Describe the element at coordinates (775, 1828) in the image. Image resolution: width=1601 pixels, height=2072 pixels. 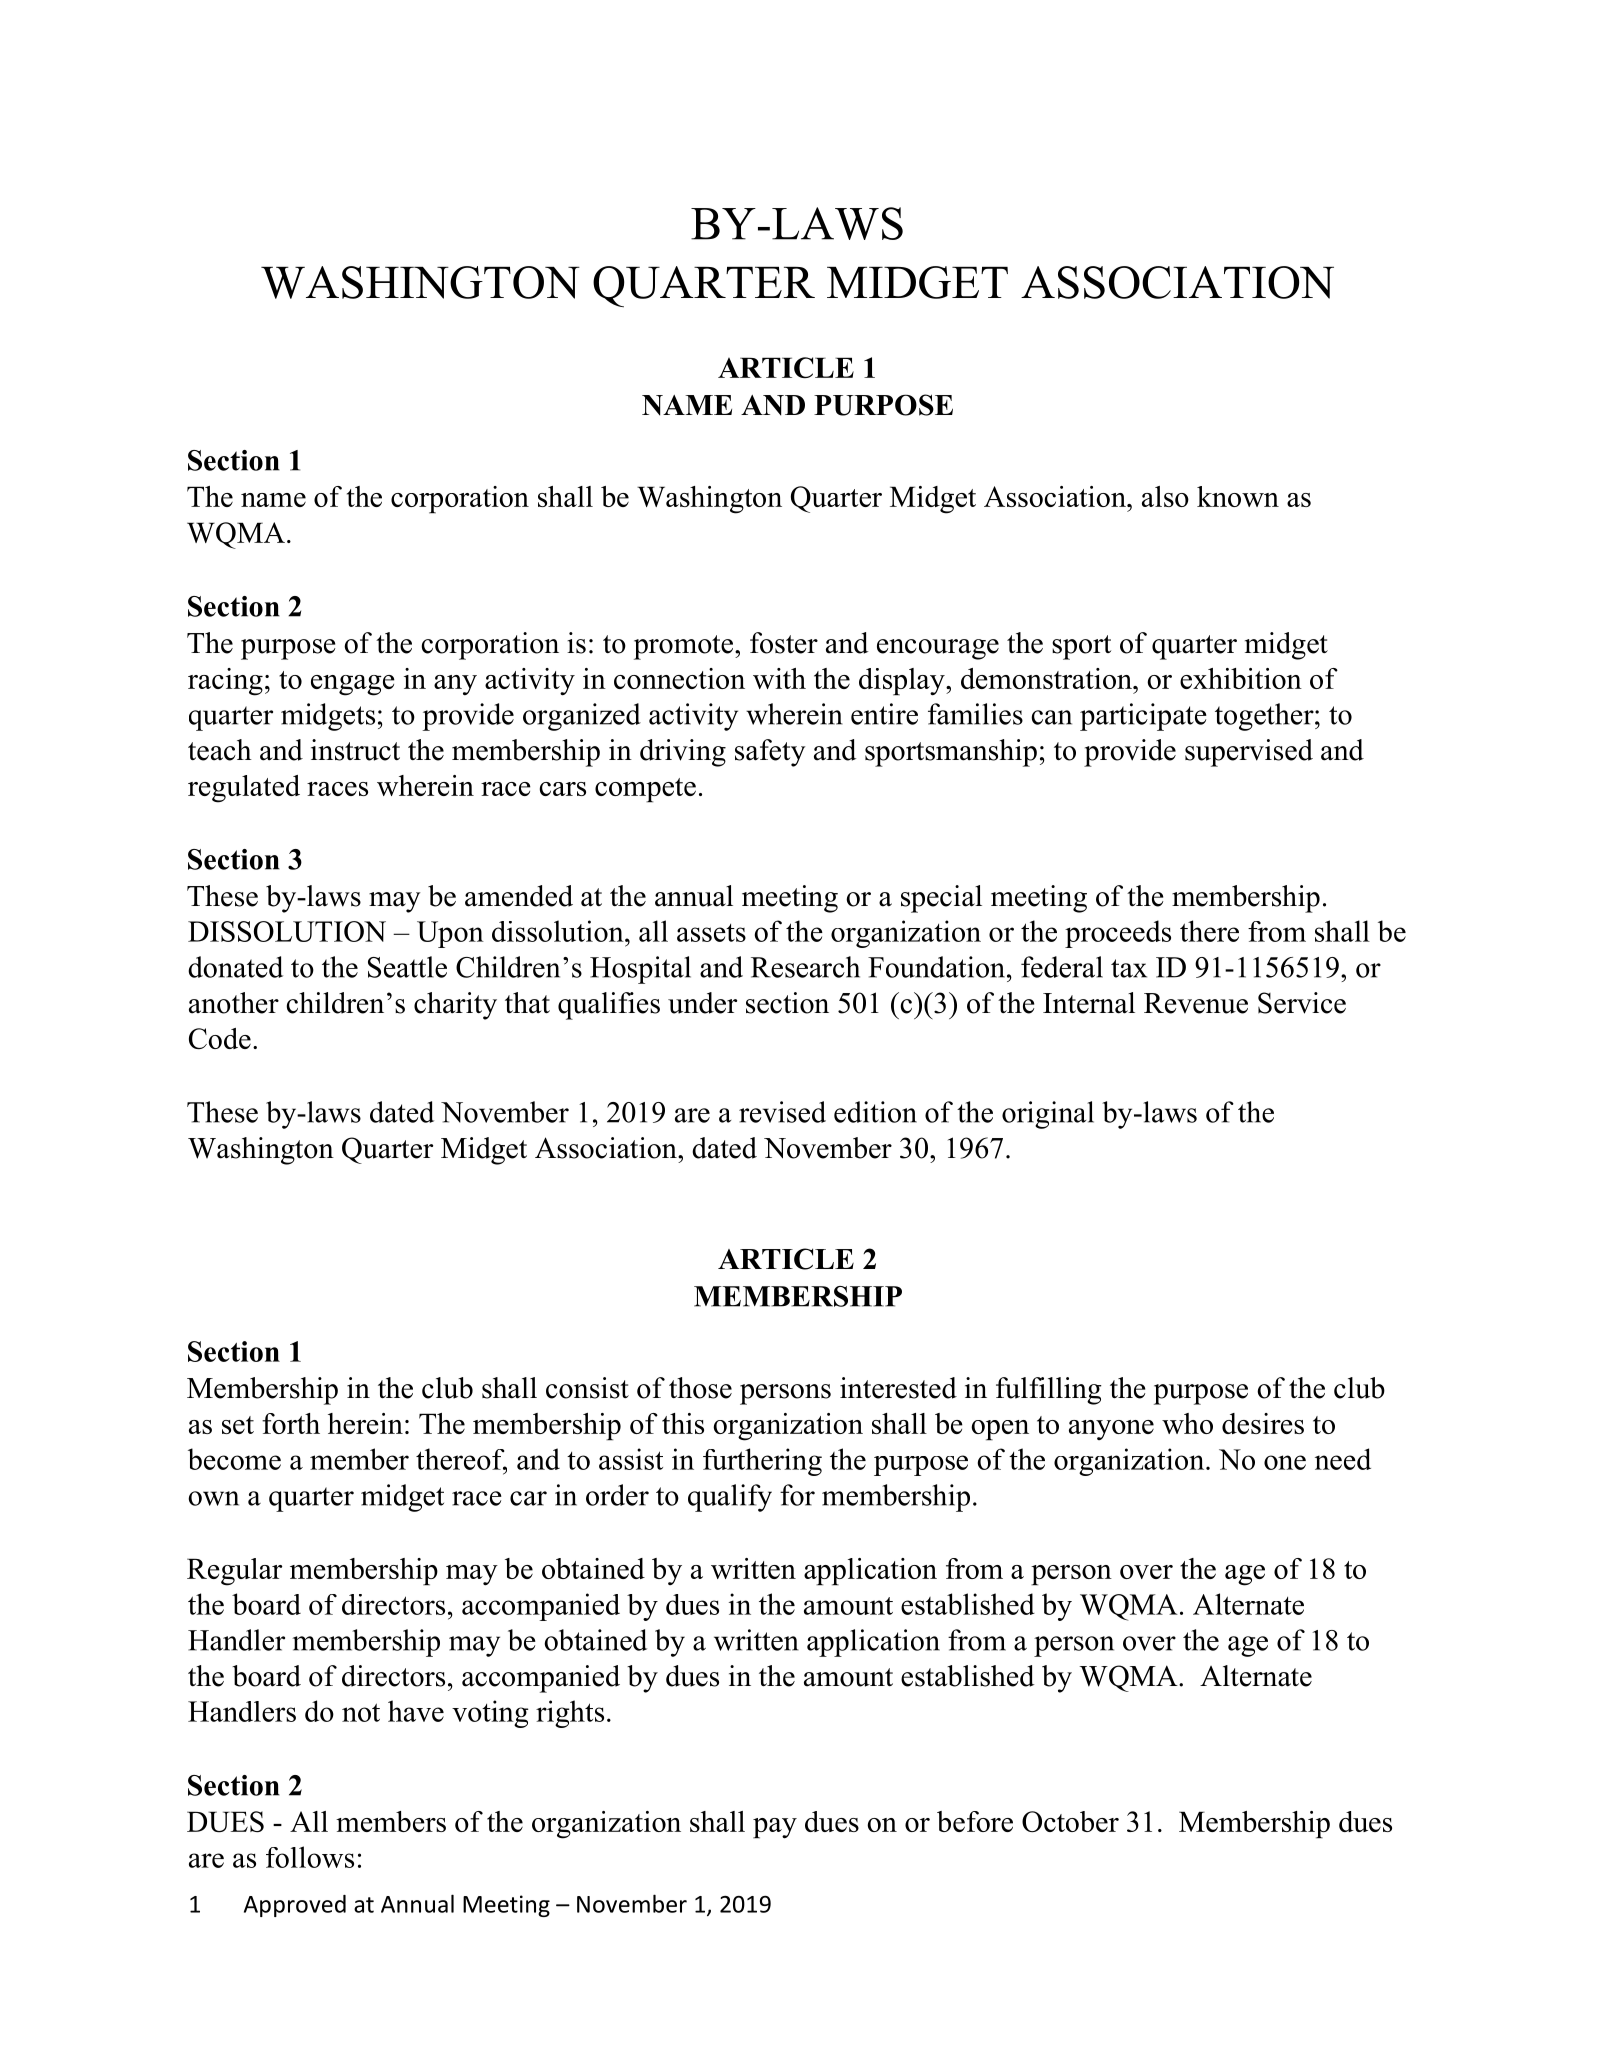
I see `pay` at that location.
